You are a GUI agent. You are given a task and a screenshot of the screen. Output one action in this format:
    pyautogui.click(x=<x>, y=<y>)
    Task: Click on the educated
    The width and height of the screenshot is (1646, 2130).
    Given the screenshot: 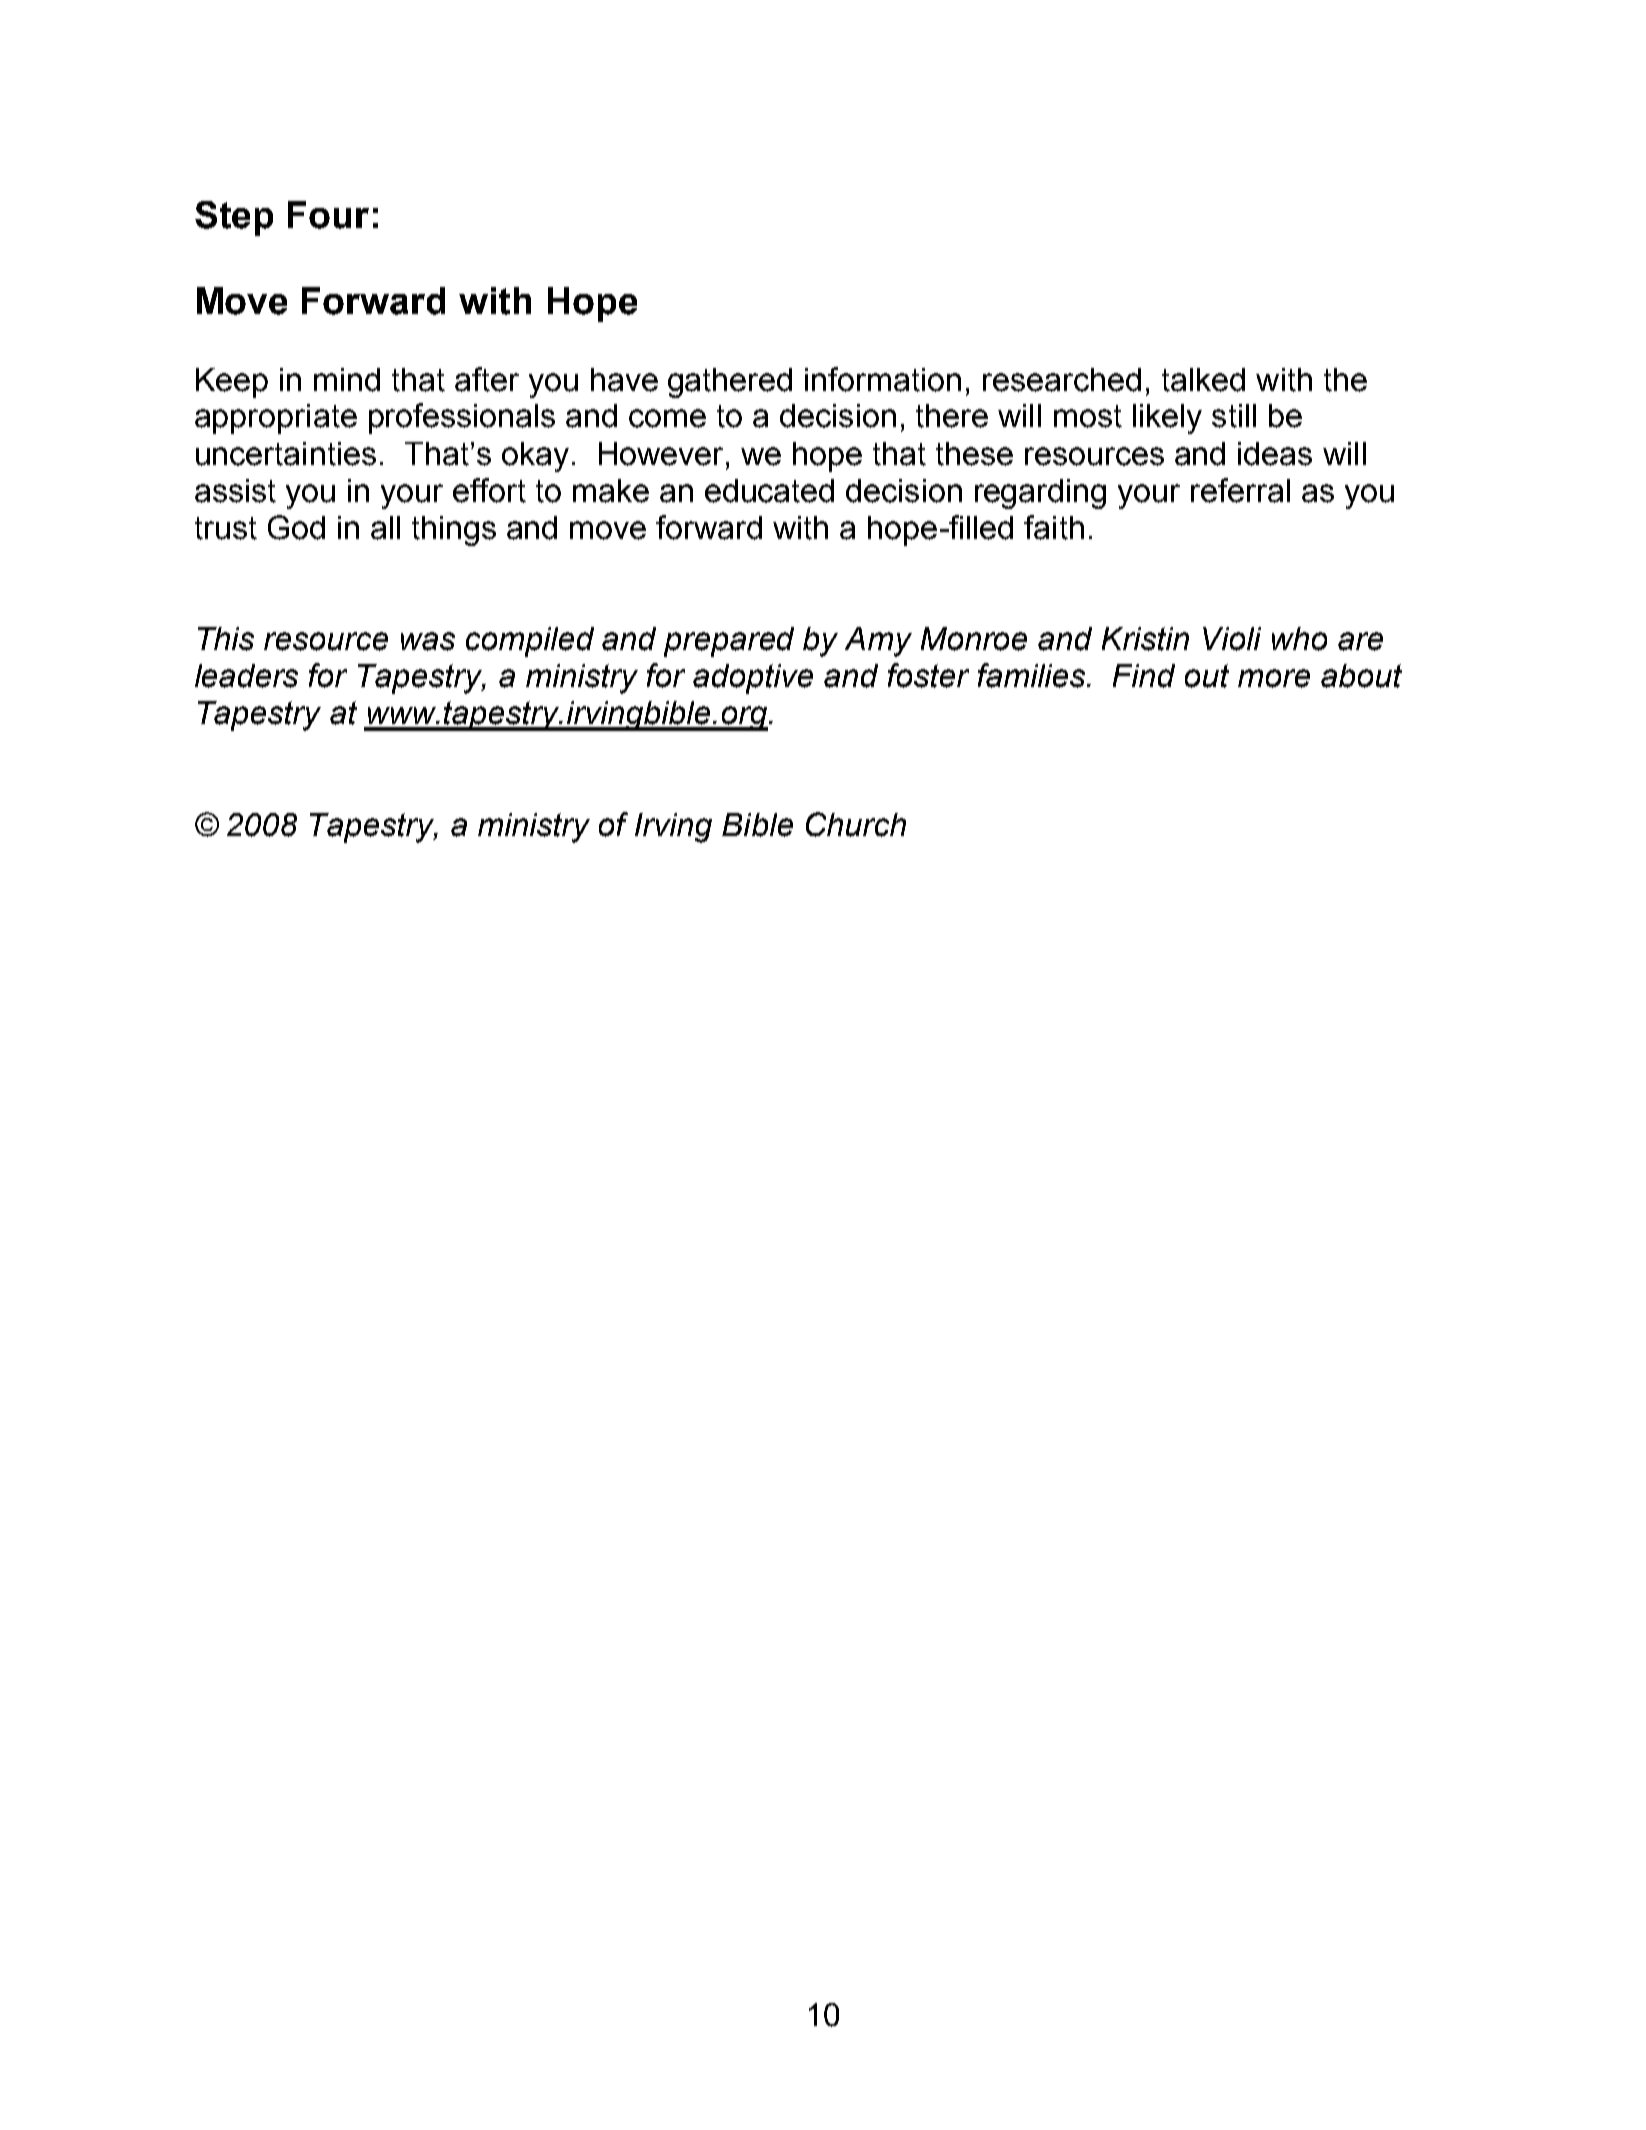 What is the action you would take?
    pyautogui.click(x=769, y=491)
